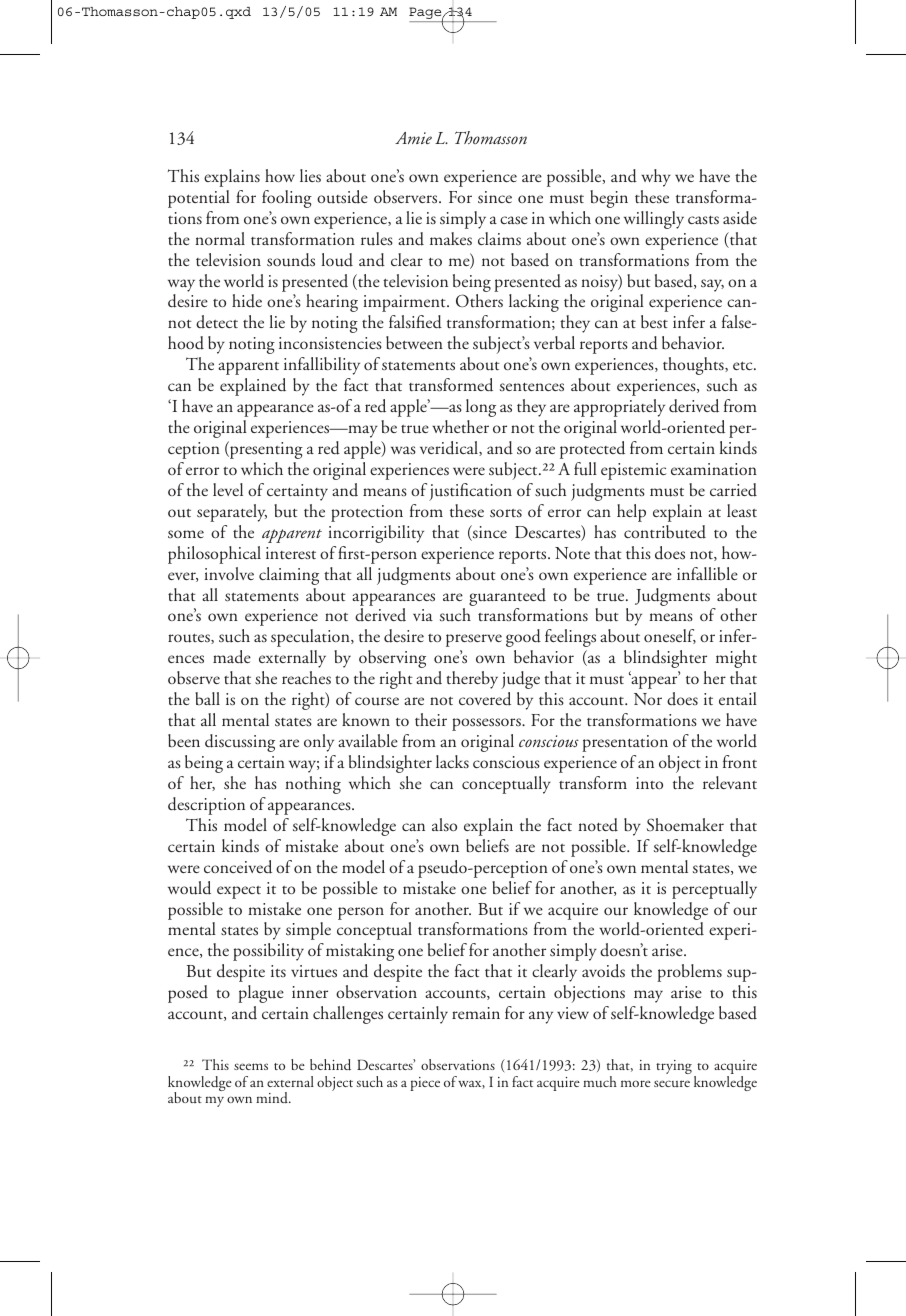 The height and width of the page is (1316, 906). I want to click on Amie, so click(413, 138).
